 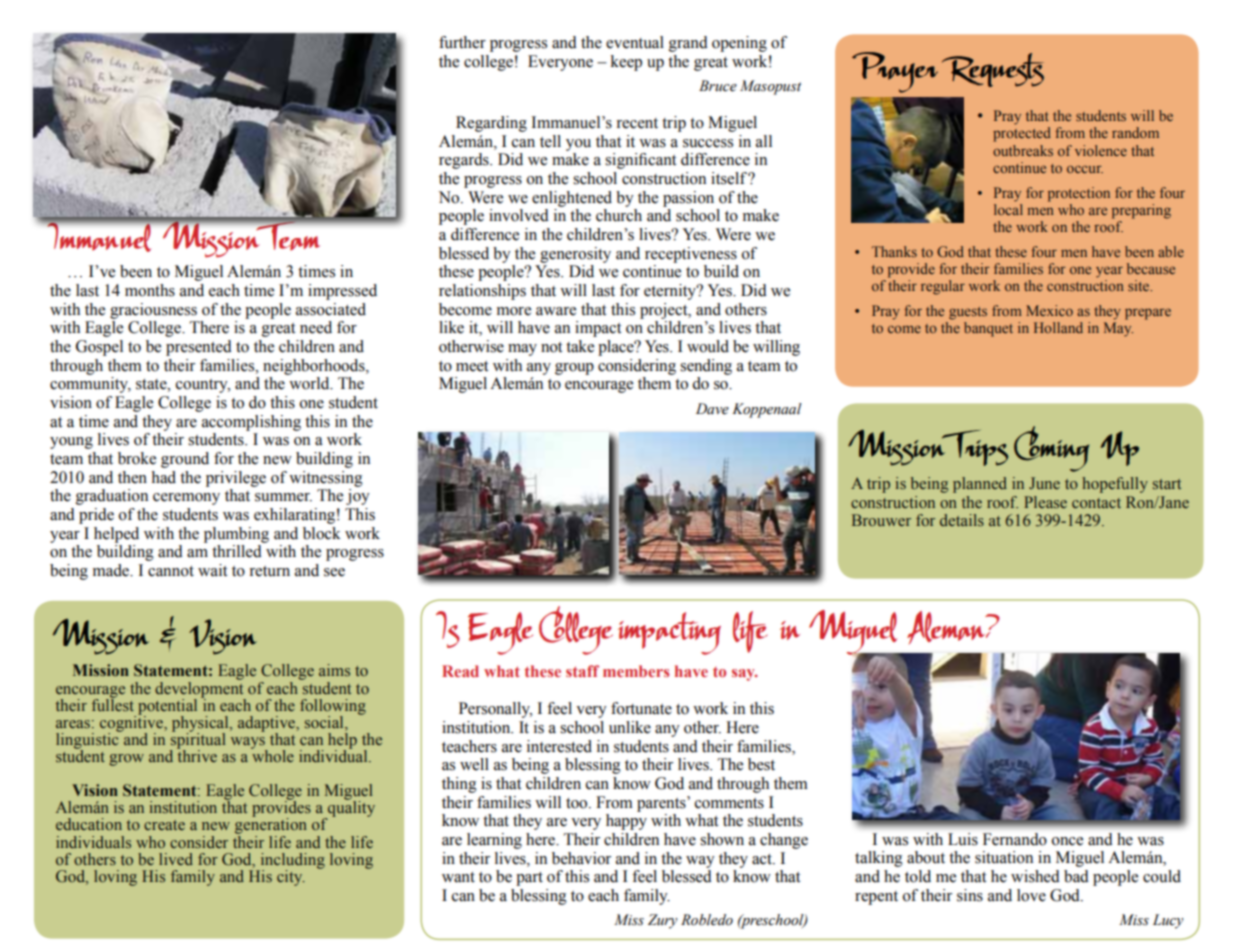 What do you see at coordinates (993, 70) in the document?
I see `Requests` at bounding box center [993, 70].
